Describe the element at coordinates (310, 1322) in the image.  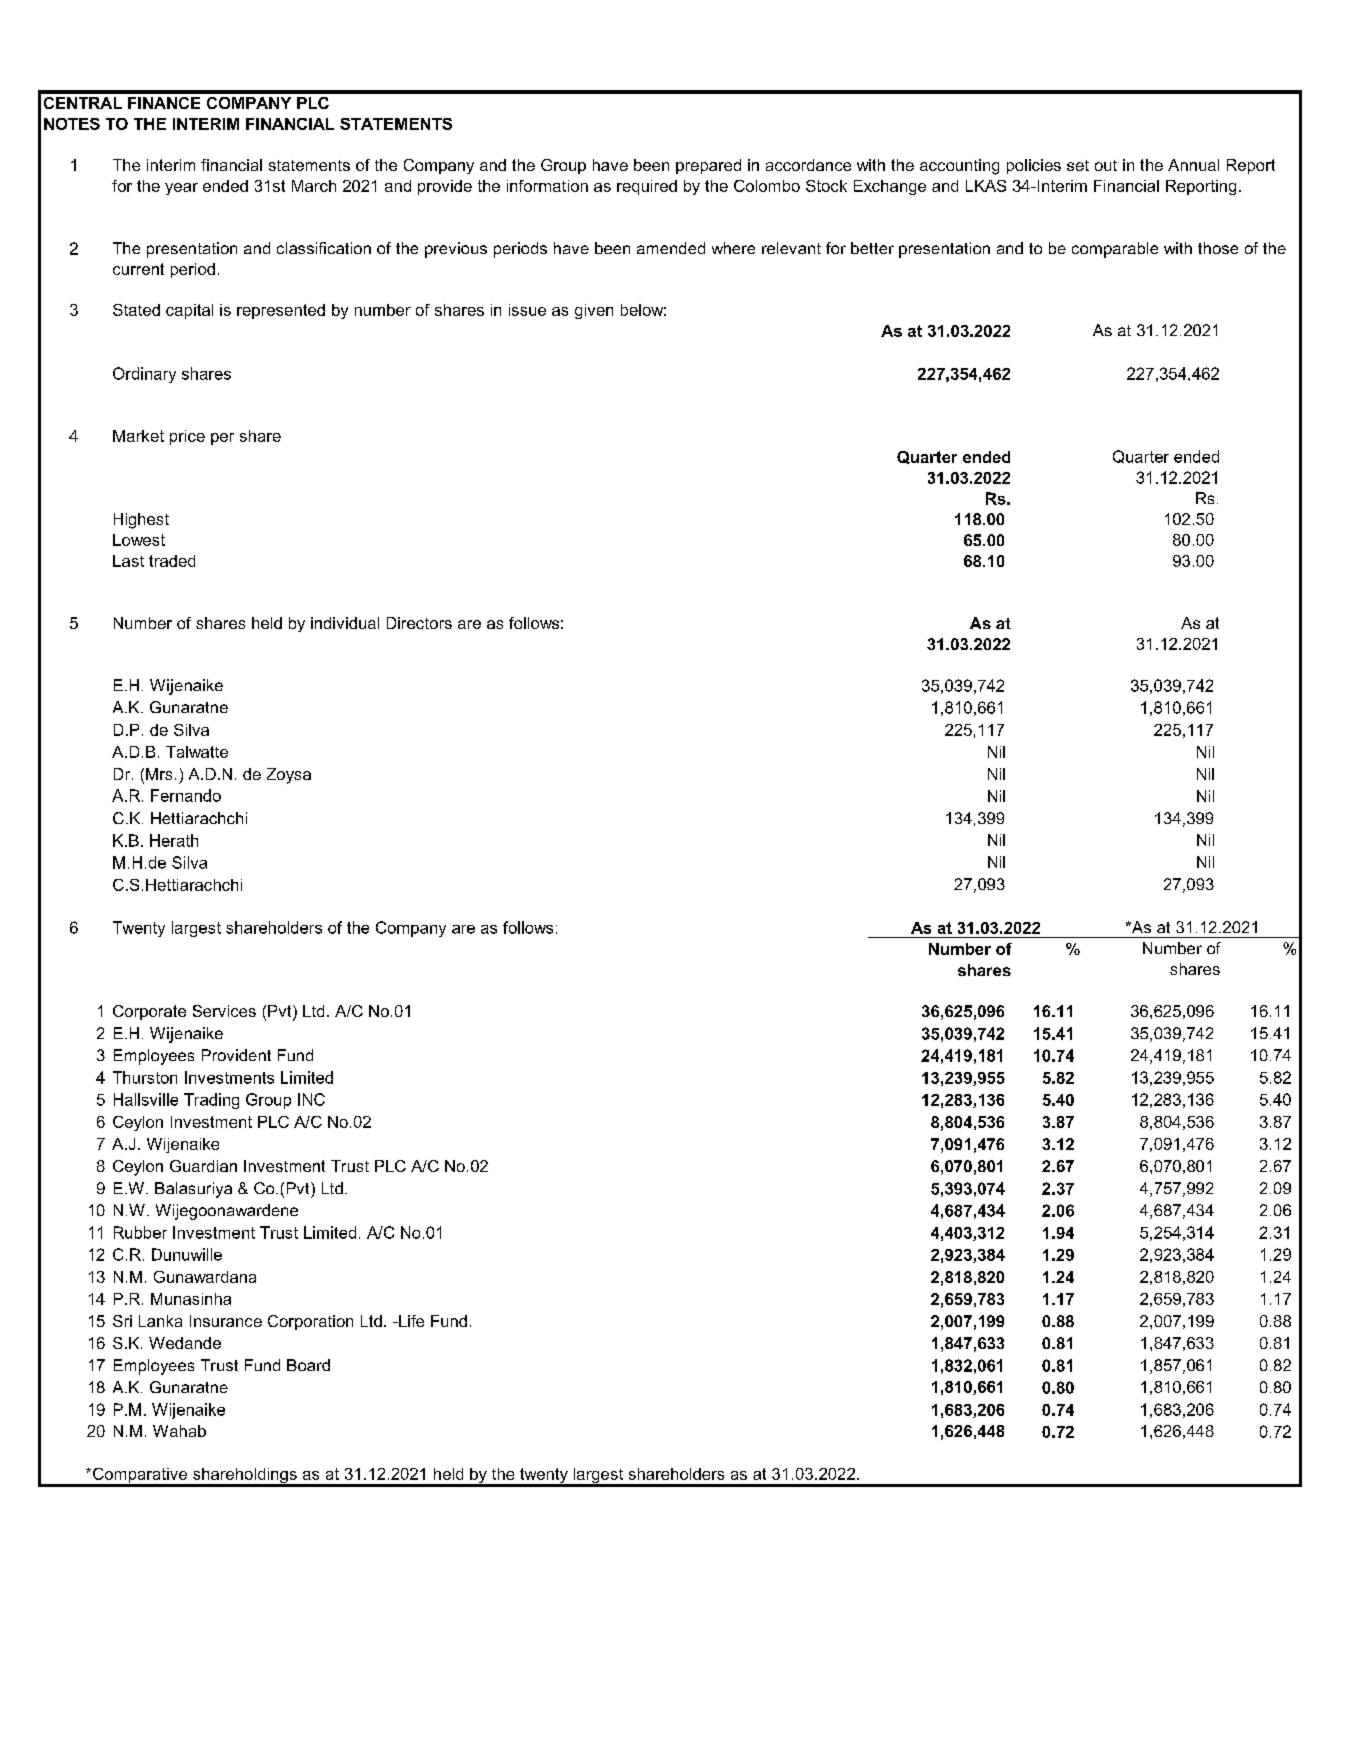
I see `Corporation` at that location.
